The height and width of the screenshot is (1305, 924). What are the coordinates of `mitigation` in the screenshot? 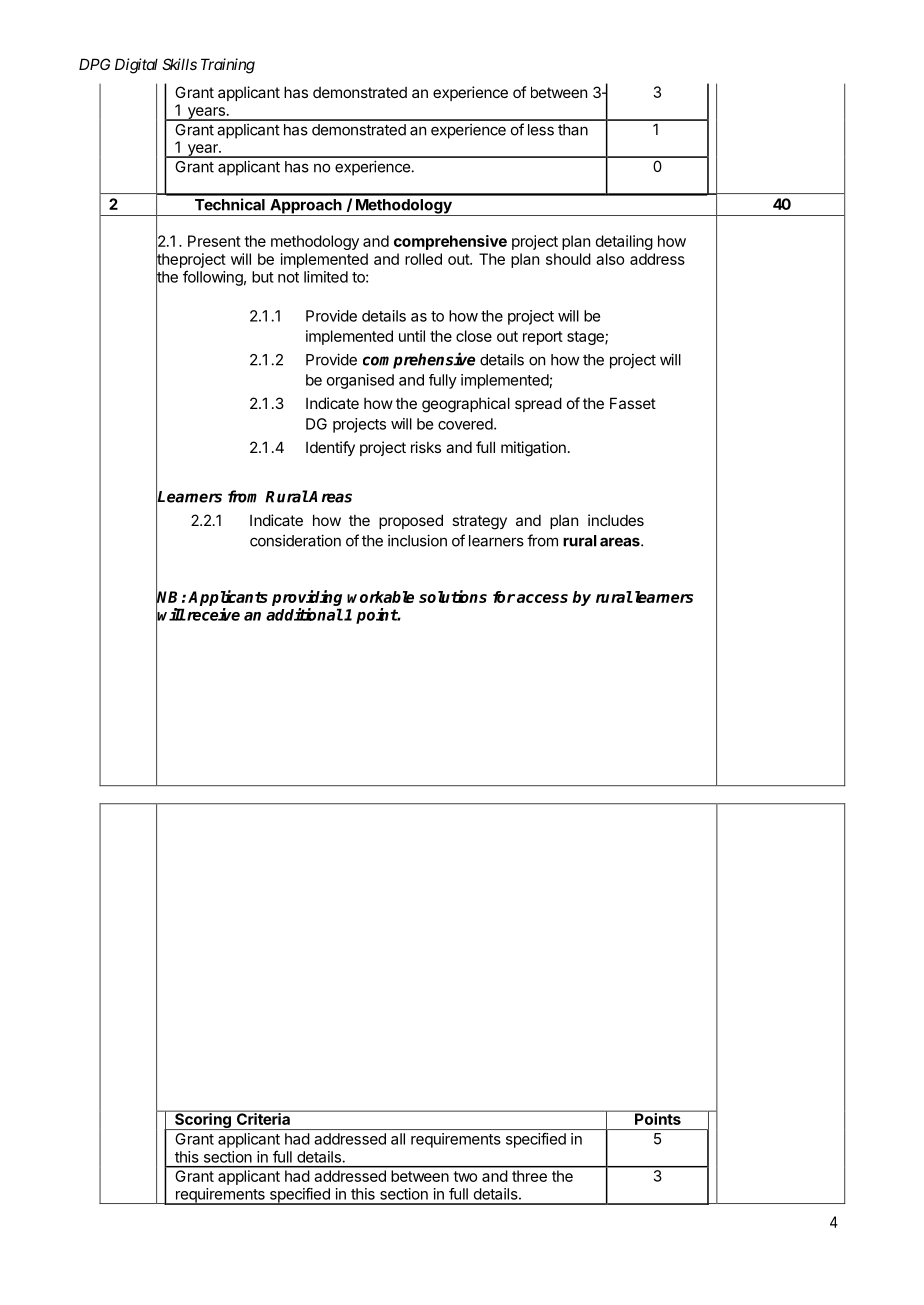 It's located at (533, 449).
